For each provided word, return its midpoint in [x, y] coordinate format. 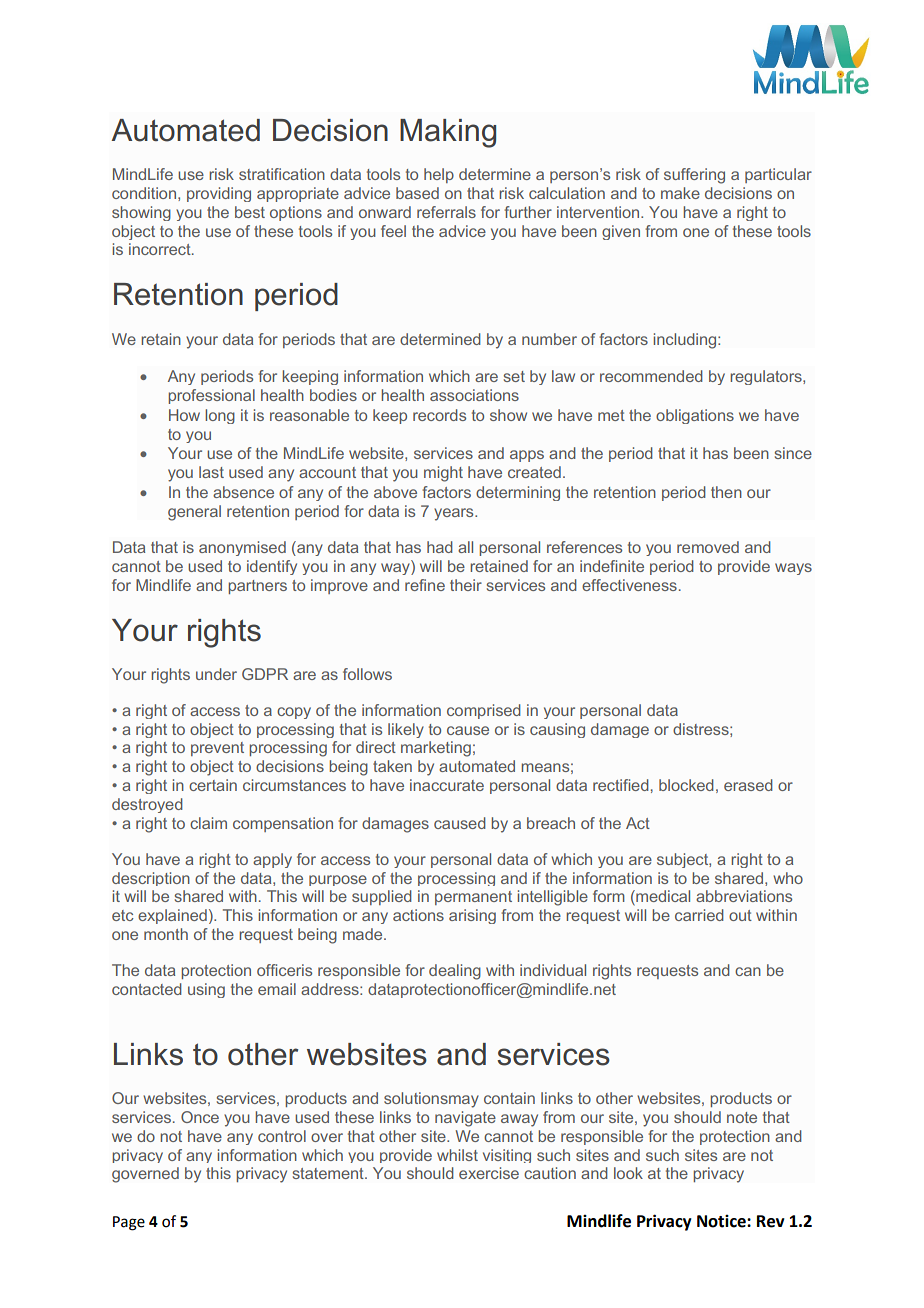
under [216, 674]
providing [219, 194]
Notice [722, 1221]
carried [699, 915]
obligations [695, 416]
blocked [686, 785]
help [439, 175]
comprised [484, 711]
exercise [489, 1173]
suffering [694, 176]
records [439, 415]
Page [129, 1223]
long [220, 416]
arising [472, 916]
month [166, 934]
